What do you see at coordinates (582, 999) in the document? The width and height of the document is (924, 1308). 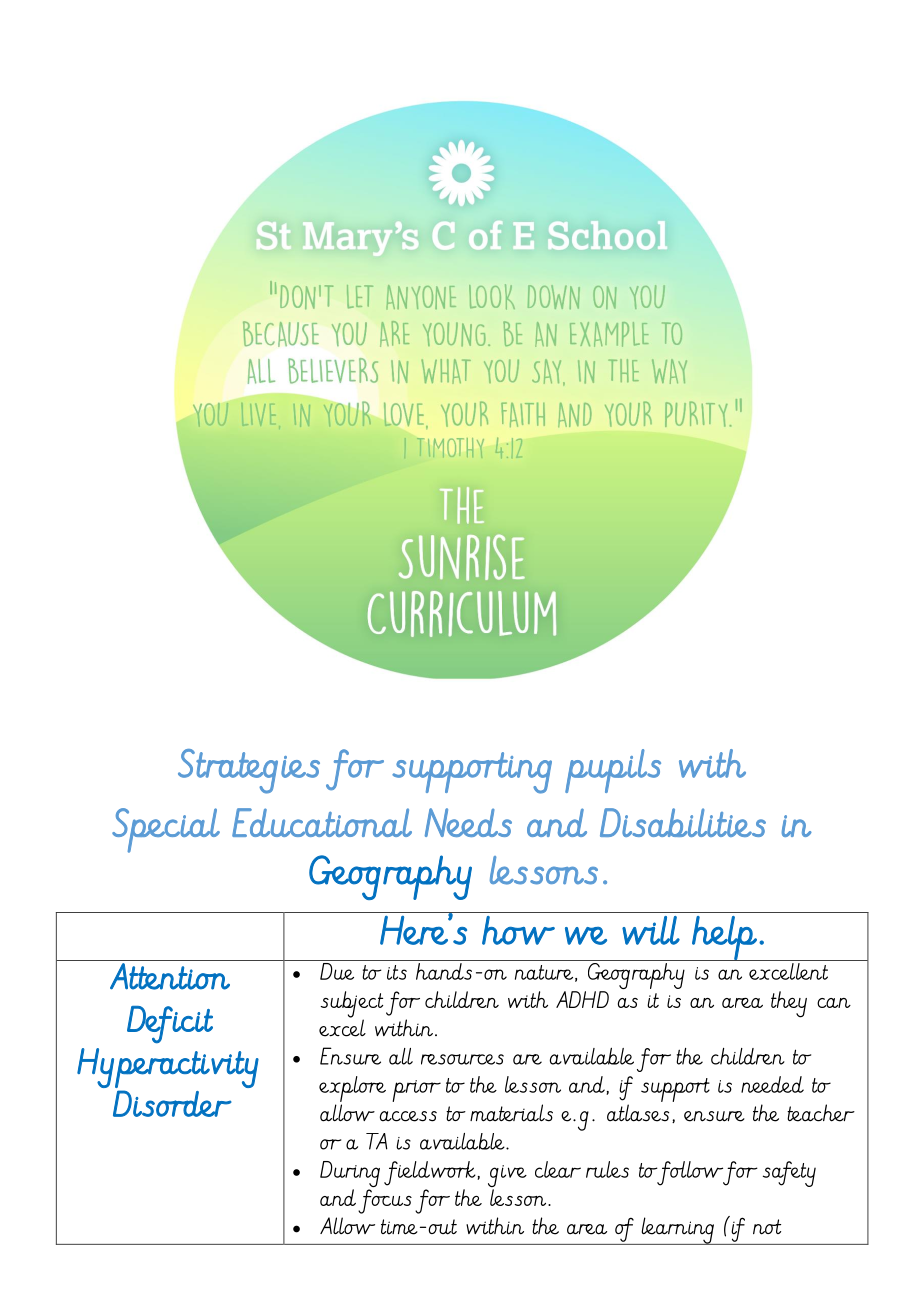 I see `ADHD` at bounding box center [582, 999].
